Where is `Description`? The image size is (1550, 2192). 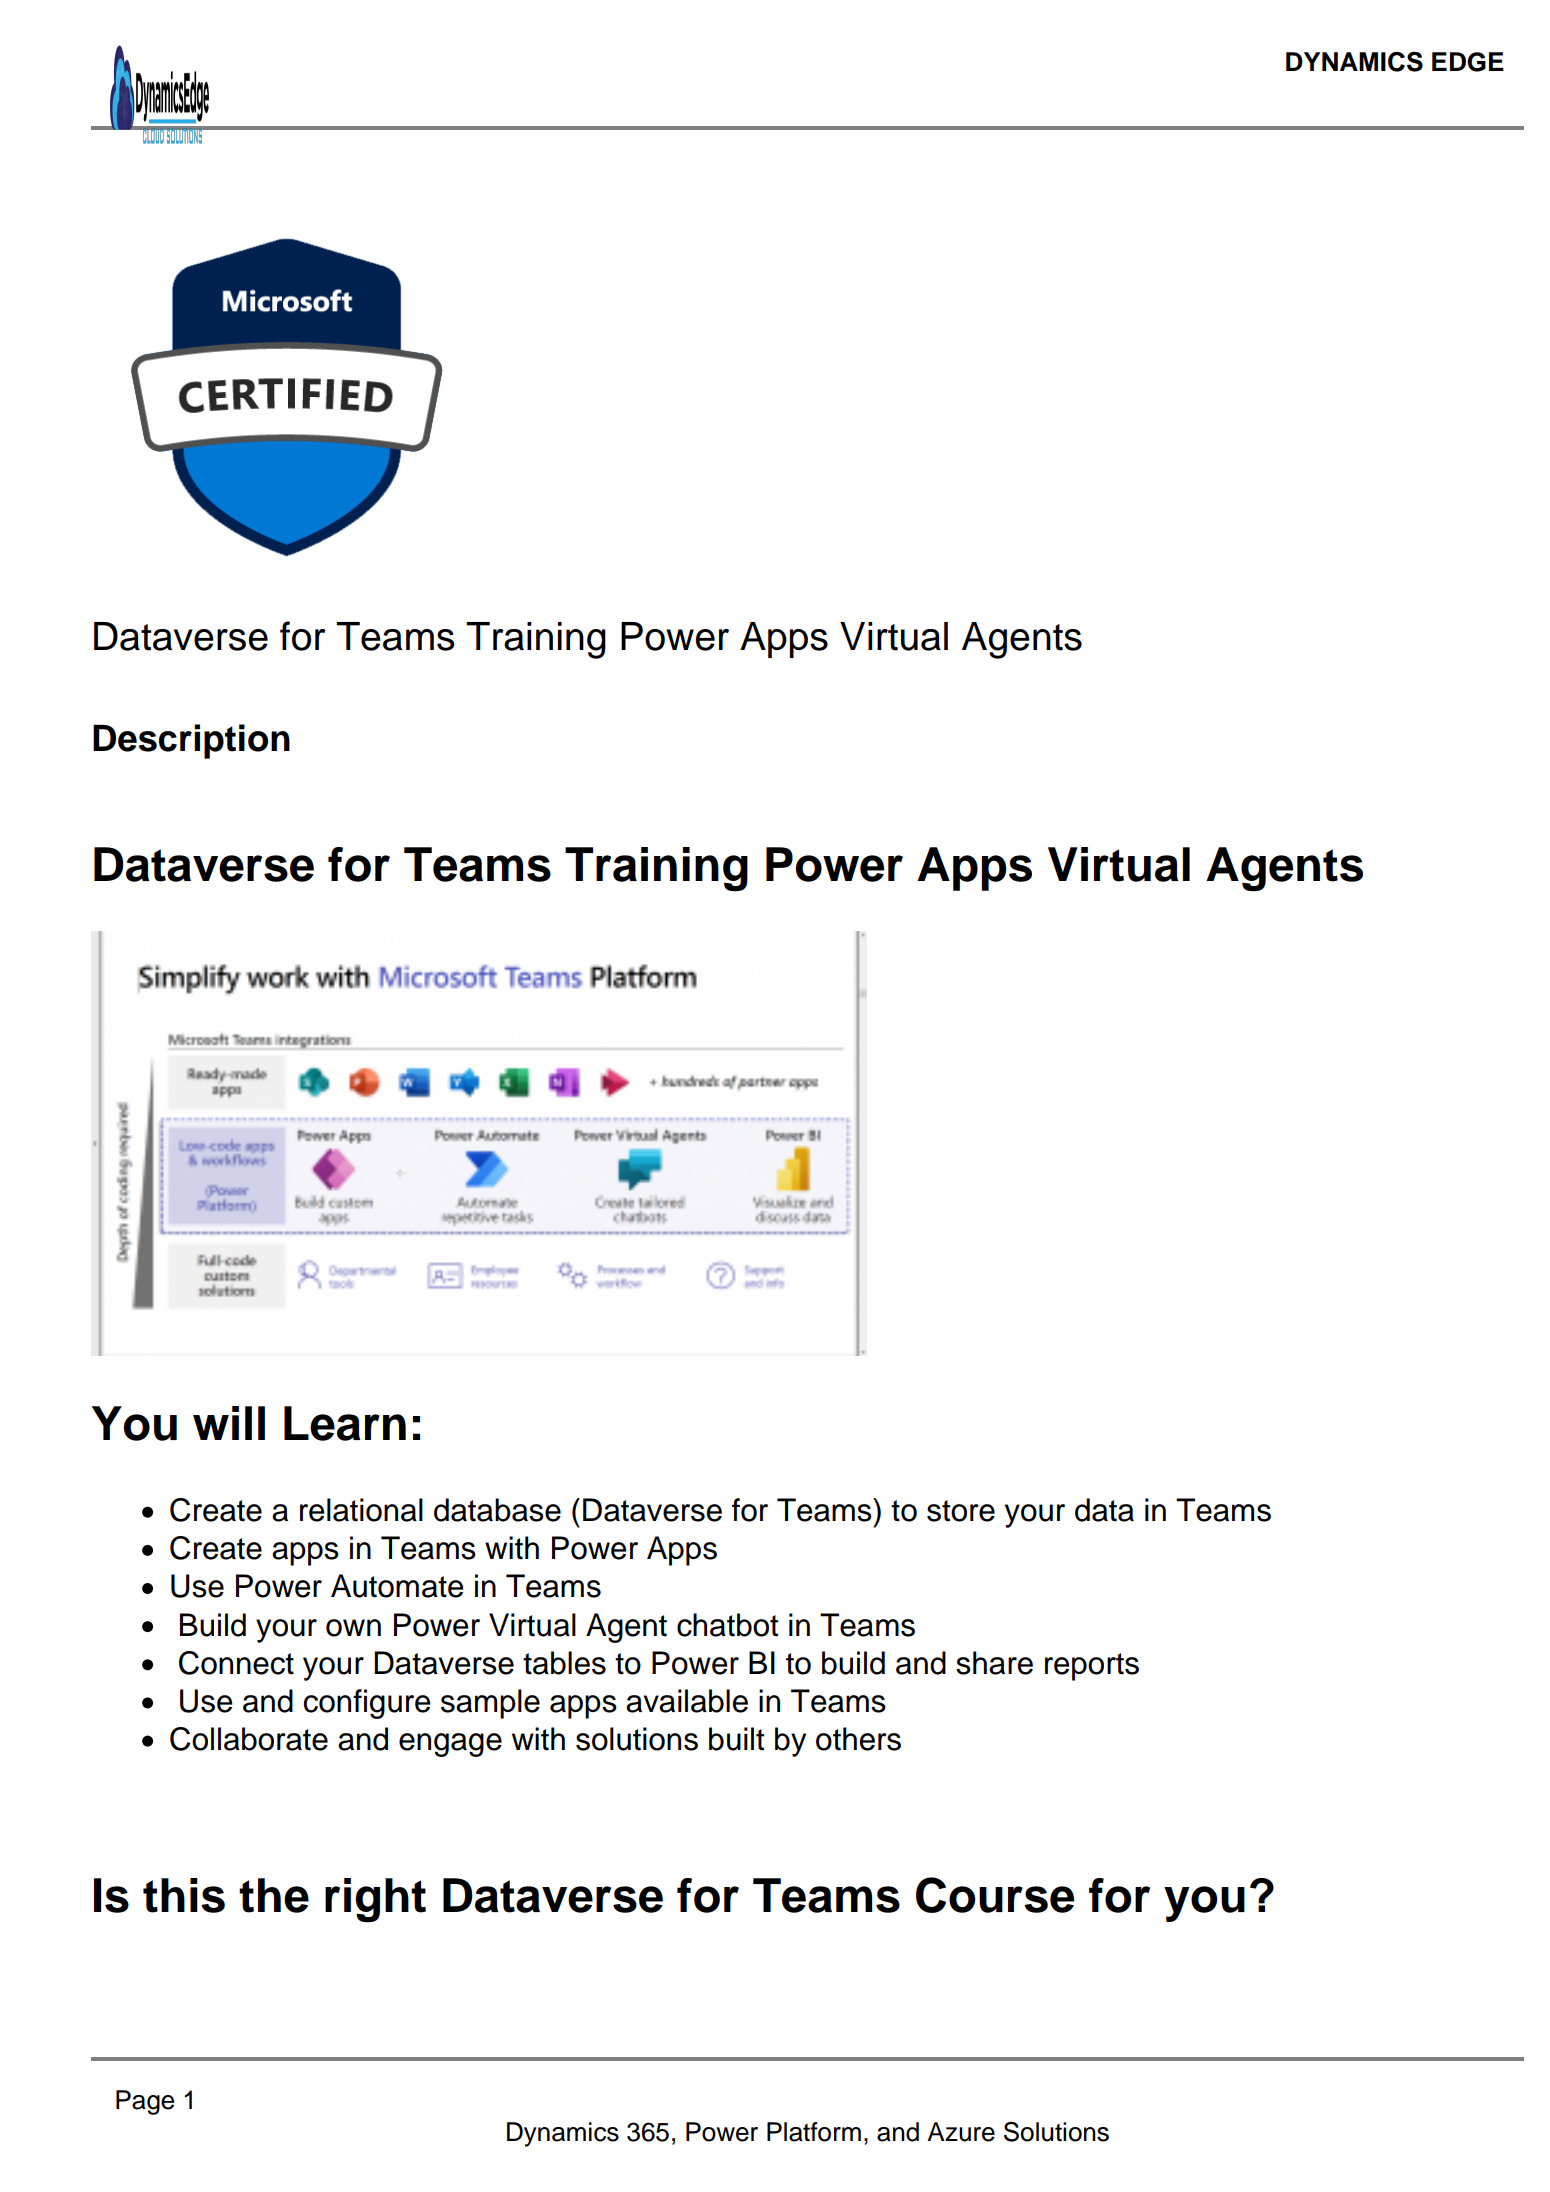 Description is located at coordinates (191, 741).
